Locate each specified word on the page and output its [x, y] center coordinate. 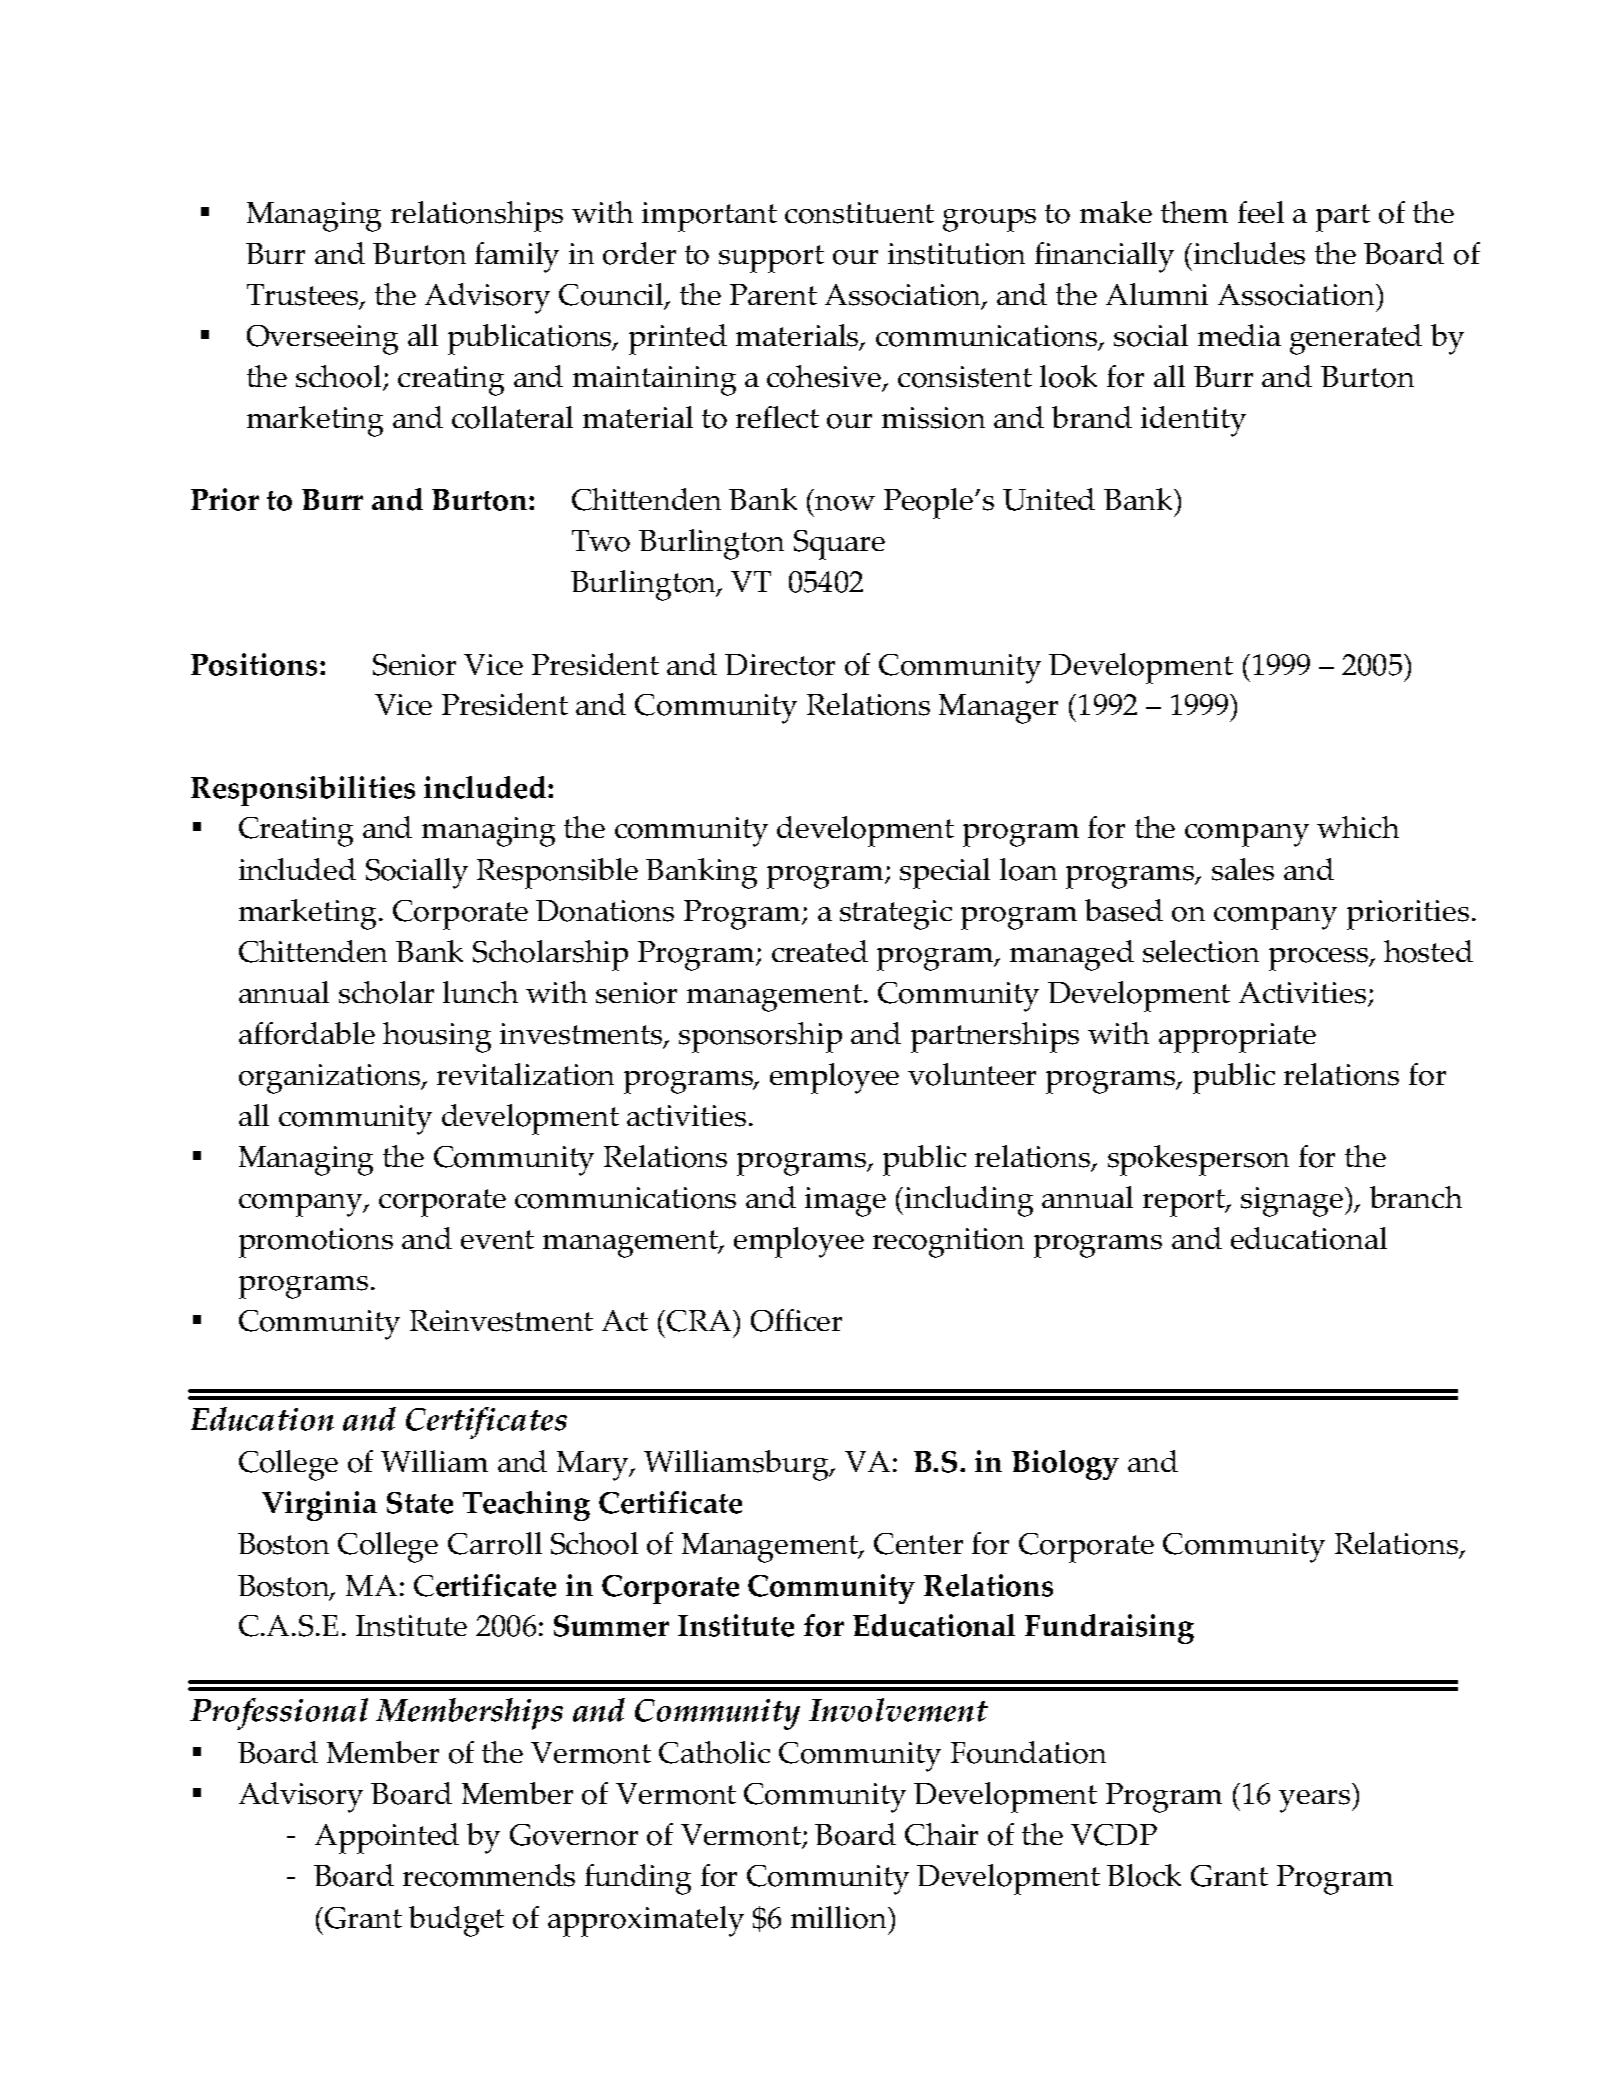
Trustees [304, 296]
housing [437, 1037]
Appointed [387, 1838]
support [771, 259]
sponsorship [760, 1037]
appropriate [1237, 1038]
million [840, 1917]
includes [1249, 253]
